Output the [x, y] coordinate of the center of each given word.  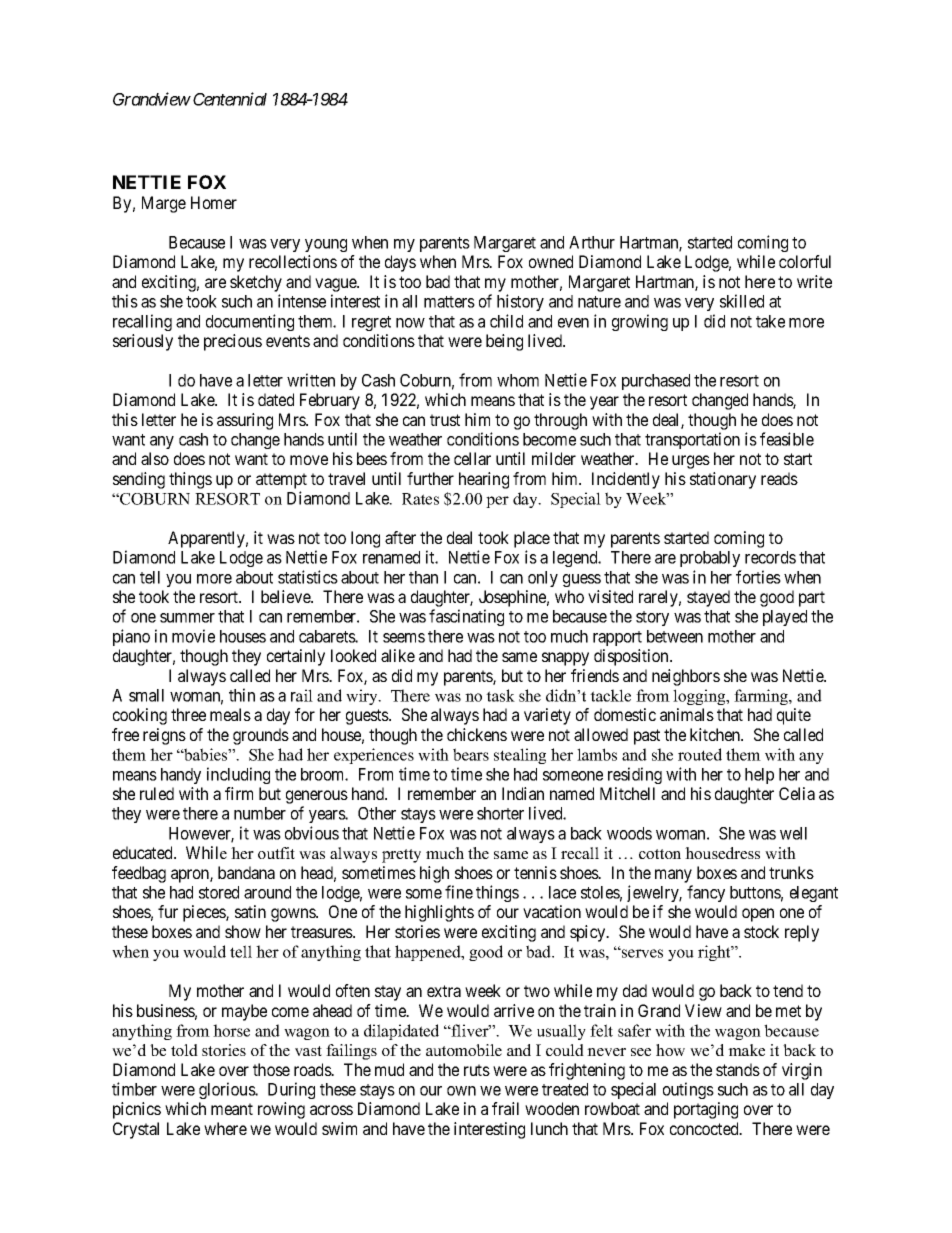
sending [139, 480]
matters [449, 302]
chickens [477, 734]
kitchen [716, 734]
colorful [805, 261]
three [188, 714]
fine [459, 892]
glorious [228, 1090]
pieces [205, 913]
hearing [484, 480]
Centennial [230, 99]
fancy [706, 893]
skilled [742, 301]
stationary [723, 480]
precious [233, 342]
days [400, 263]
